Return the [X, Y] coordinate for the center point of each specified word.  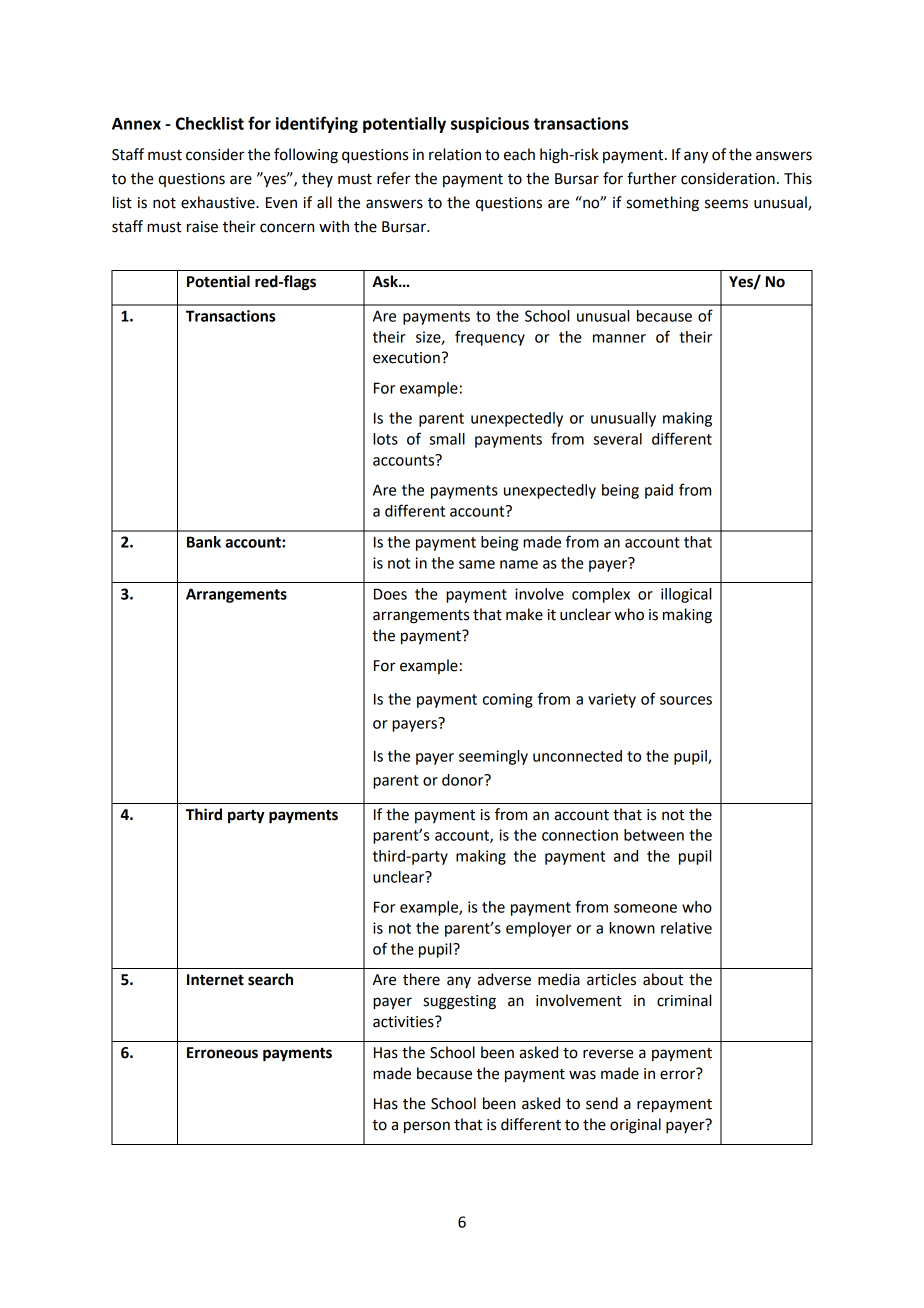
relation [455, 154]
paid [659, 491]
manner [619, 338]
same [477, 564]
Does [390, 594]
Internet [215, 980]
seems [726, 204]
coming [508, 700]
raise [202, 227]
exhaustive [219, 202]
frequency [490, 338]
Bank [204, 542]
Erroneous [222, 1053]
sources [686, 700]
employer [539, 929]
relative [686, 928]
